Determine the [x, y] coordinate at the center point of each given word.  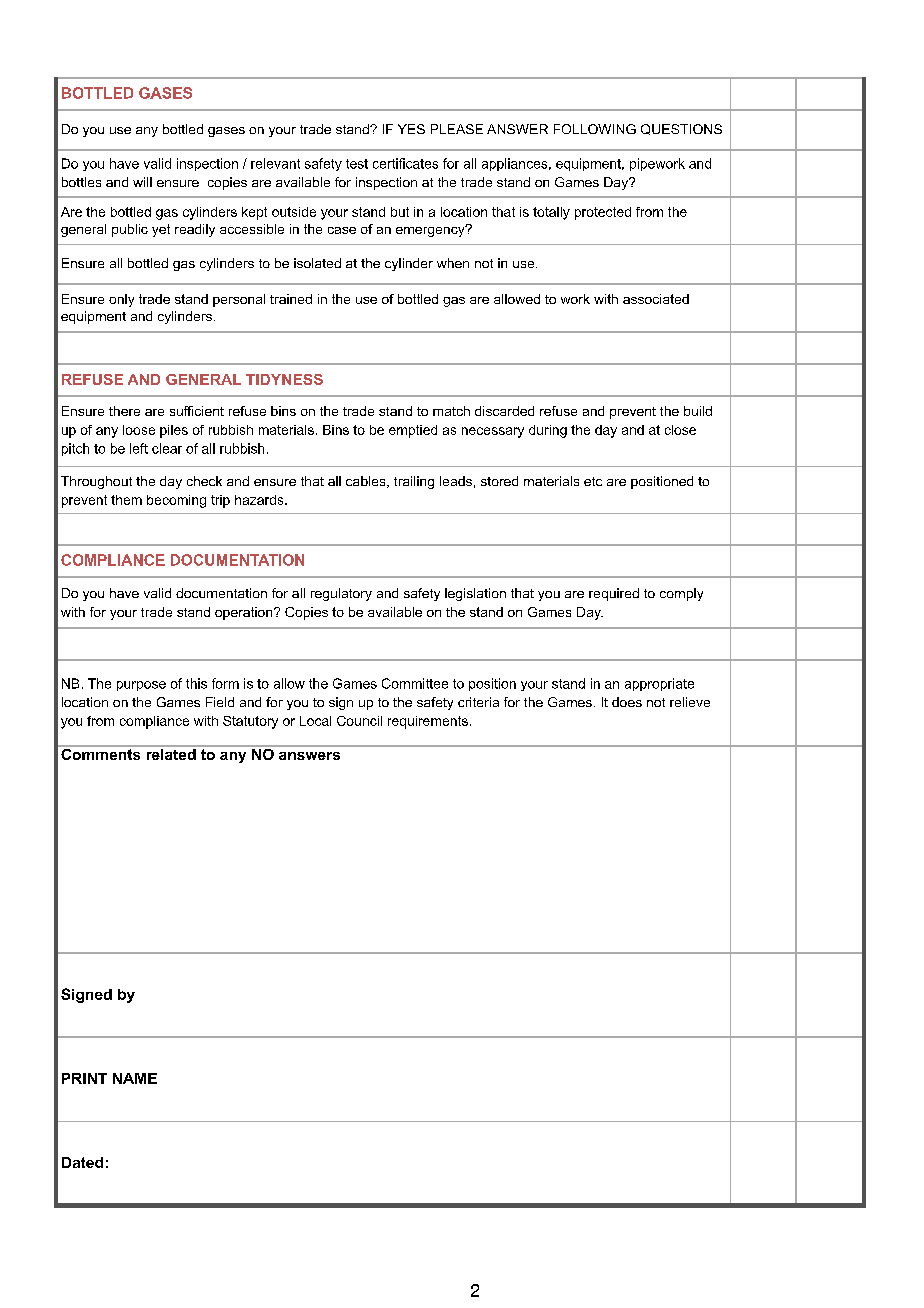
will [142, 182]
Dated [82, 1162]
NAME [135, 1078]
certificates [405, 163]
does [627, 702]
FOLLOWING [595, 129]
